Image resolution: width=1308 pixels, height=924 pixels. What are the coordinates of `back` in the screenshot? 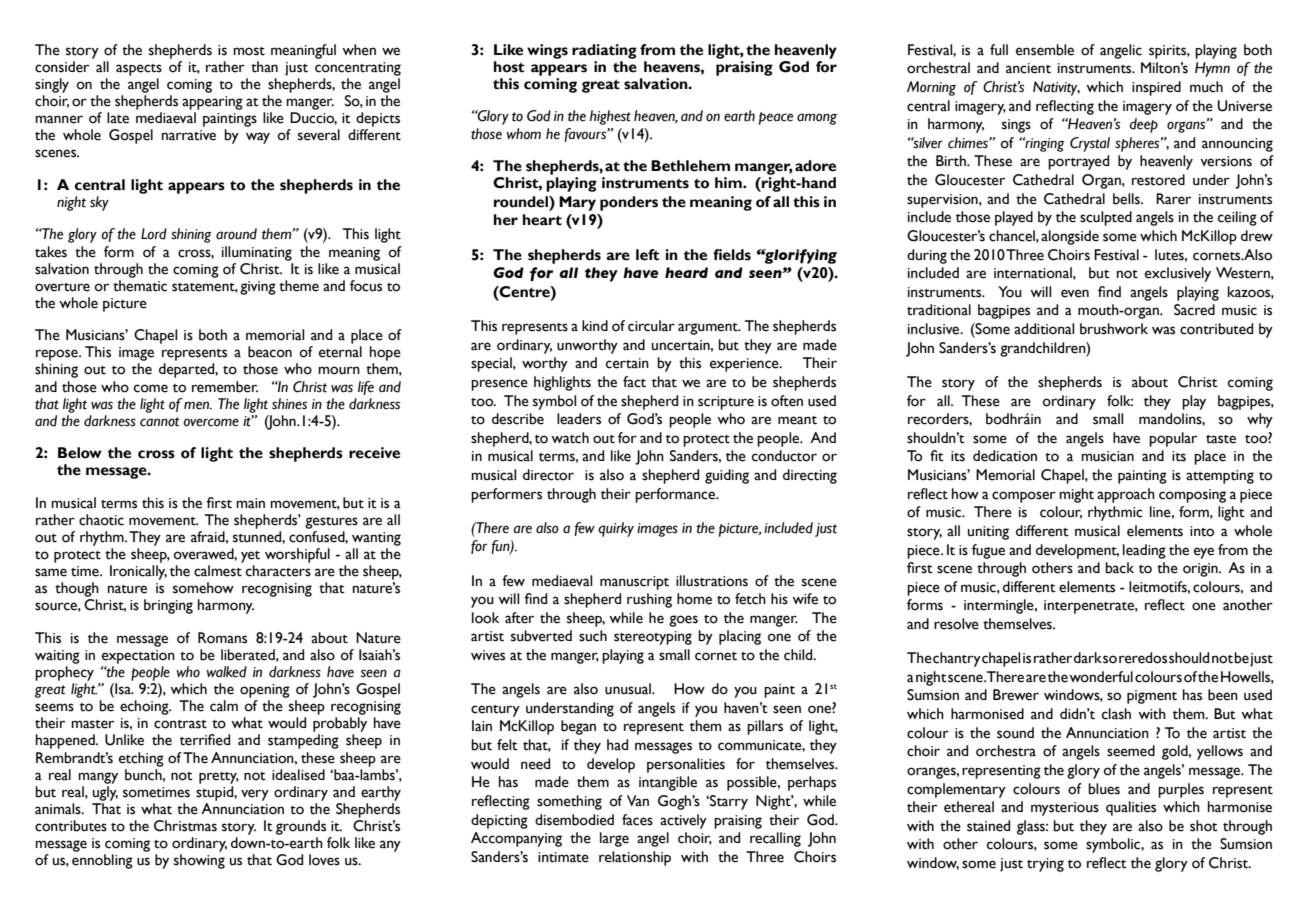 It's located at (1119, 568).
